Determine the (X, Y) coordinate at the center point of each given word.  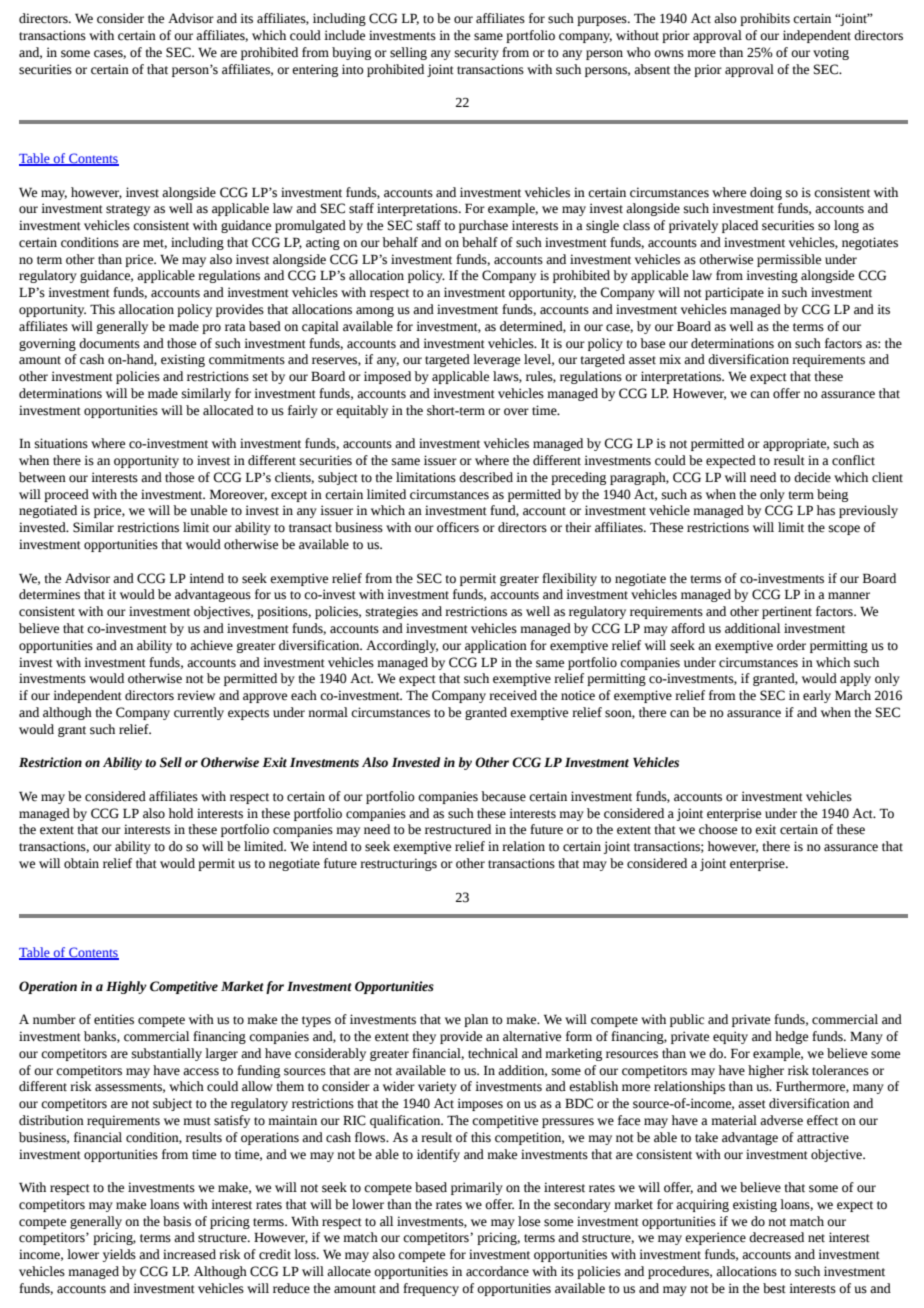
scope (844, 530)
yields (119, 1255)
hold (181, 813)
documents (109, 343)
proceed (66, 495)
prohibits (765, 19)
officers (458, 527)
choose (718, 829)
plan (476, 1020)
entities (114, 1019)
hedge (791, 1037)
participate (734, 293)
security (477, 53)
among (375, 312)
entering (315, 70)
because (503, 796)
